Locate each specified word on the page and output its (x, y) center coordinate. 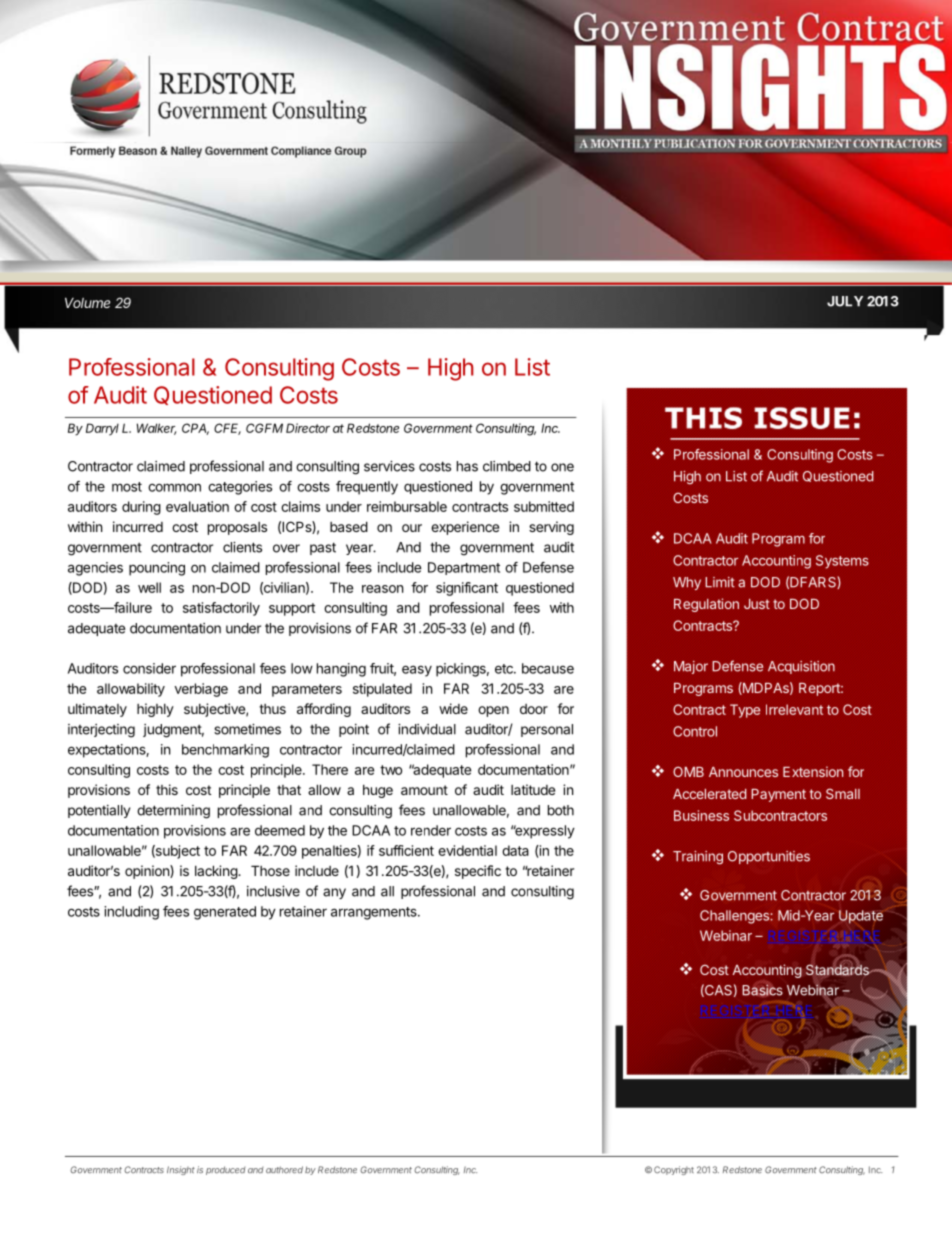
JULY (845, 301)
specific (478, 872)
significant (467, 589)
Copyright (674, 1170)
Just (757, 603)
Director (308, 428)
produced (225, 1170)
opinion (148, 872)
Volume (87, 303)
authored (284, 1170)
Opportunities (769, 857)
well (149, 587)
